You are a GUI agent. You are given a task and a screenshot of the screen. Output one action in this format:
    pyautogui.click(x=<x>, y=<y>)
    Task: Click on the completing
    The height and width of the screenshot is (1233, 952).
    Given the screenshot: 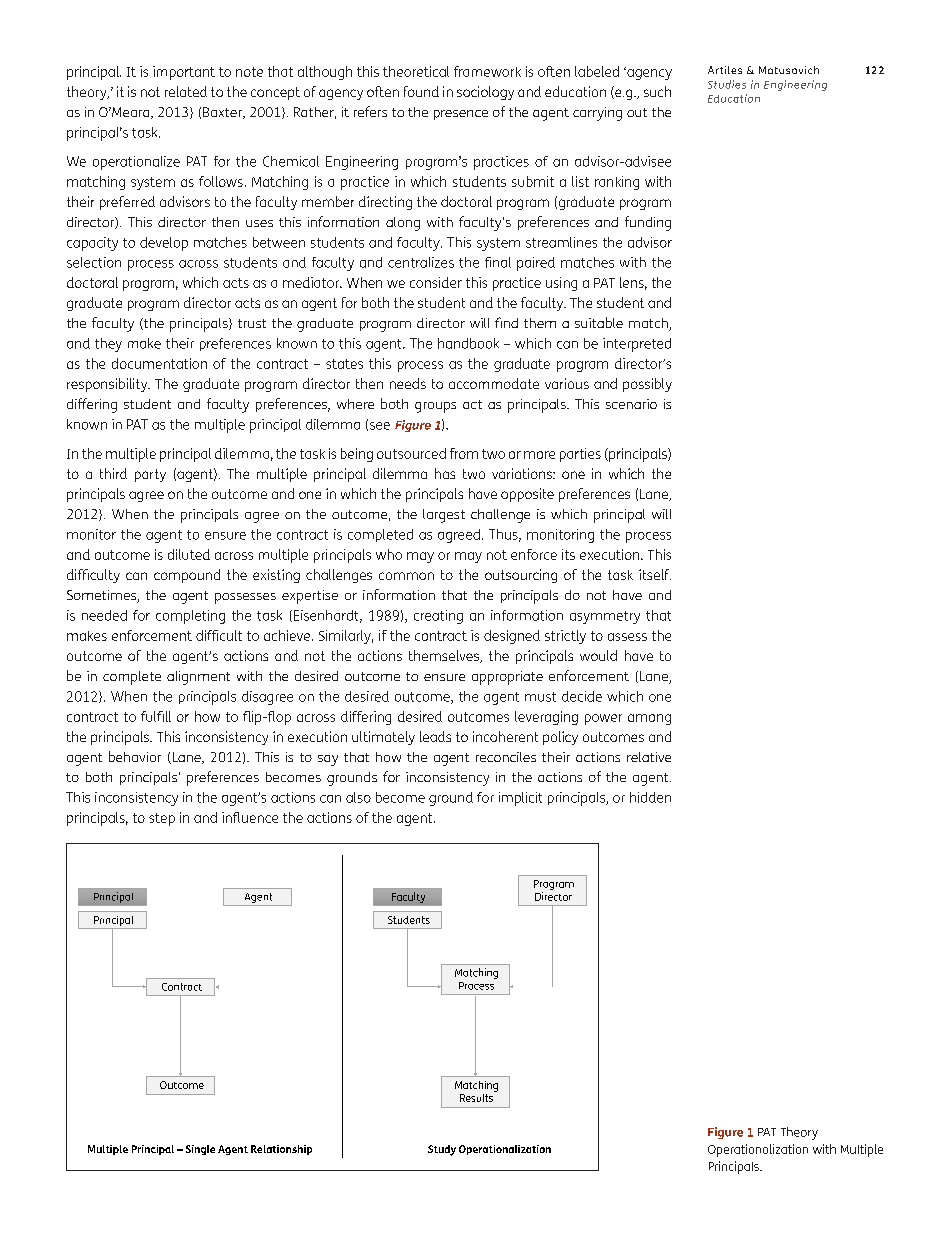 What is the action you would take?
    pyautogui.click(x=190, y=617)
